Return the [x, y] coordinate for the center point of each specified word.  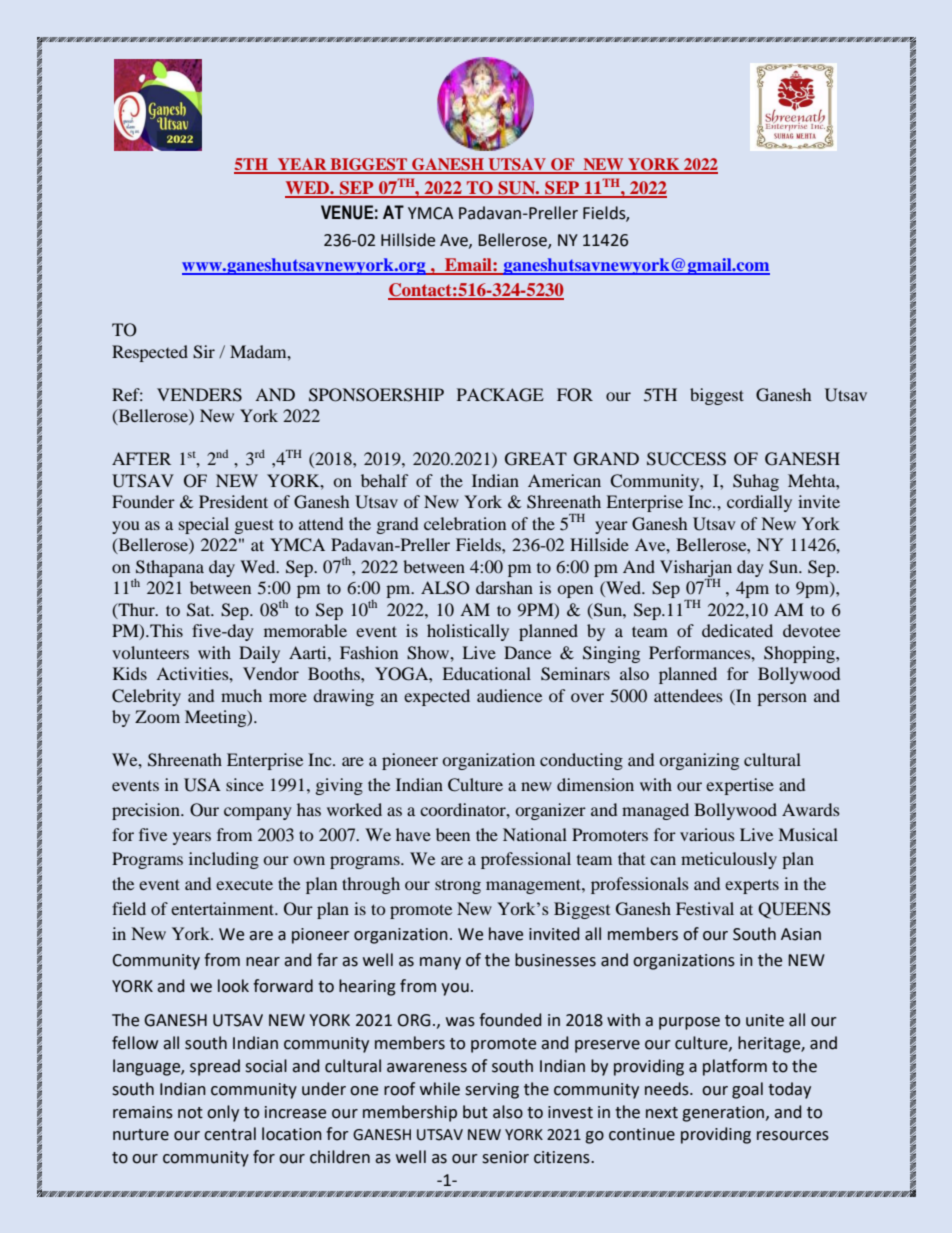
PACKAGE [500, 395]
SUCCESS [686, 459]
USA [202, 785]
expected [437, 697]
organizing [699, 761]
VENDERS [199, 395]
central [230, 1134]
